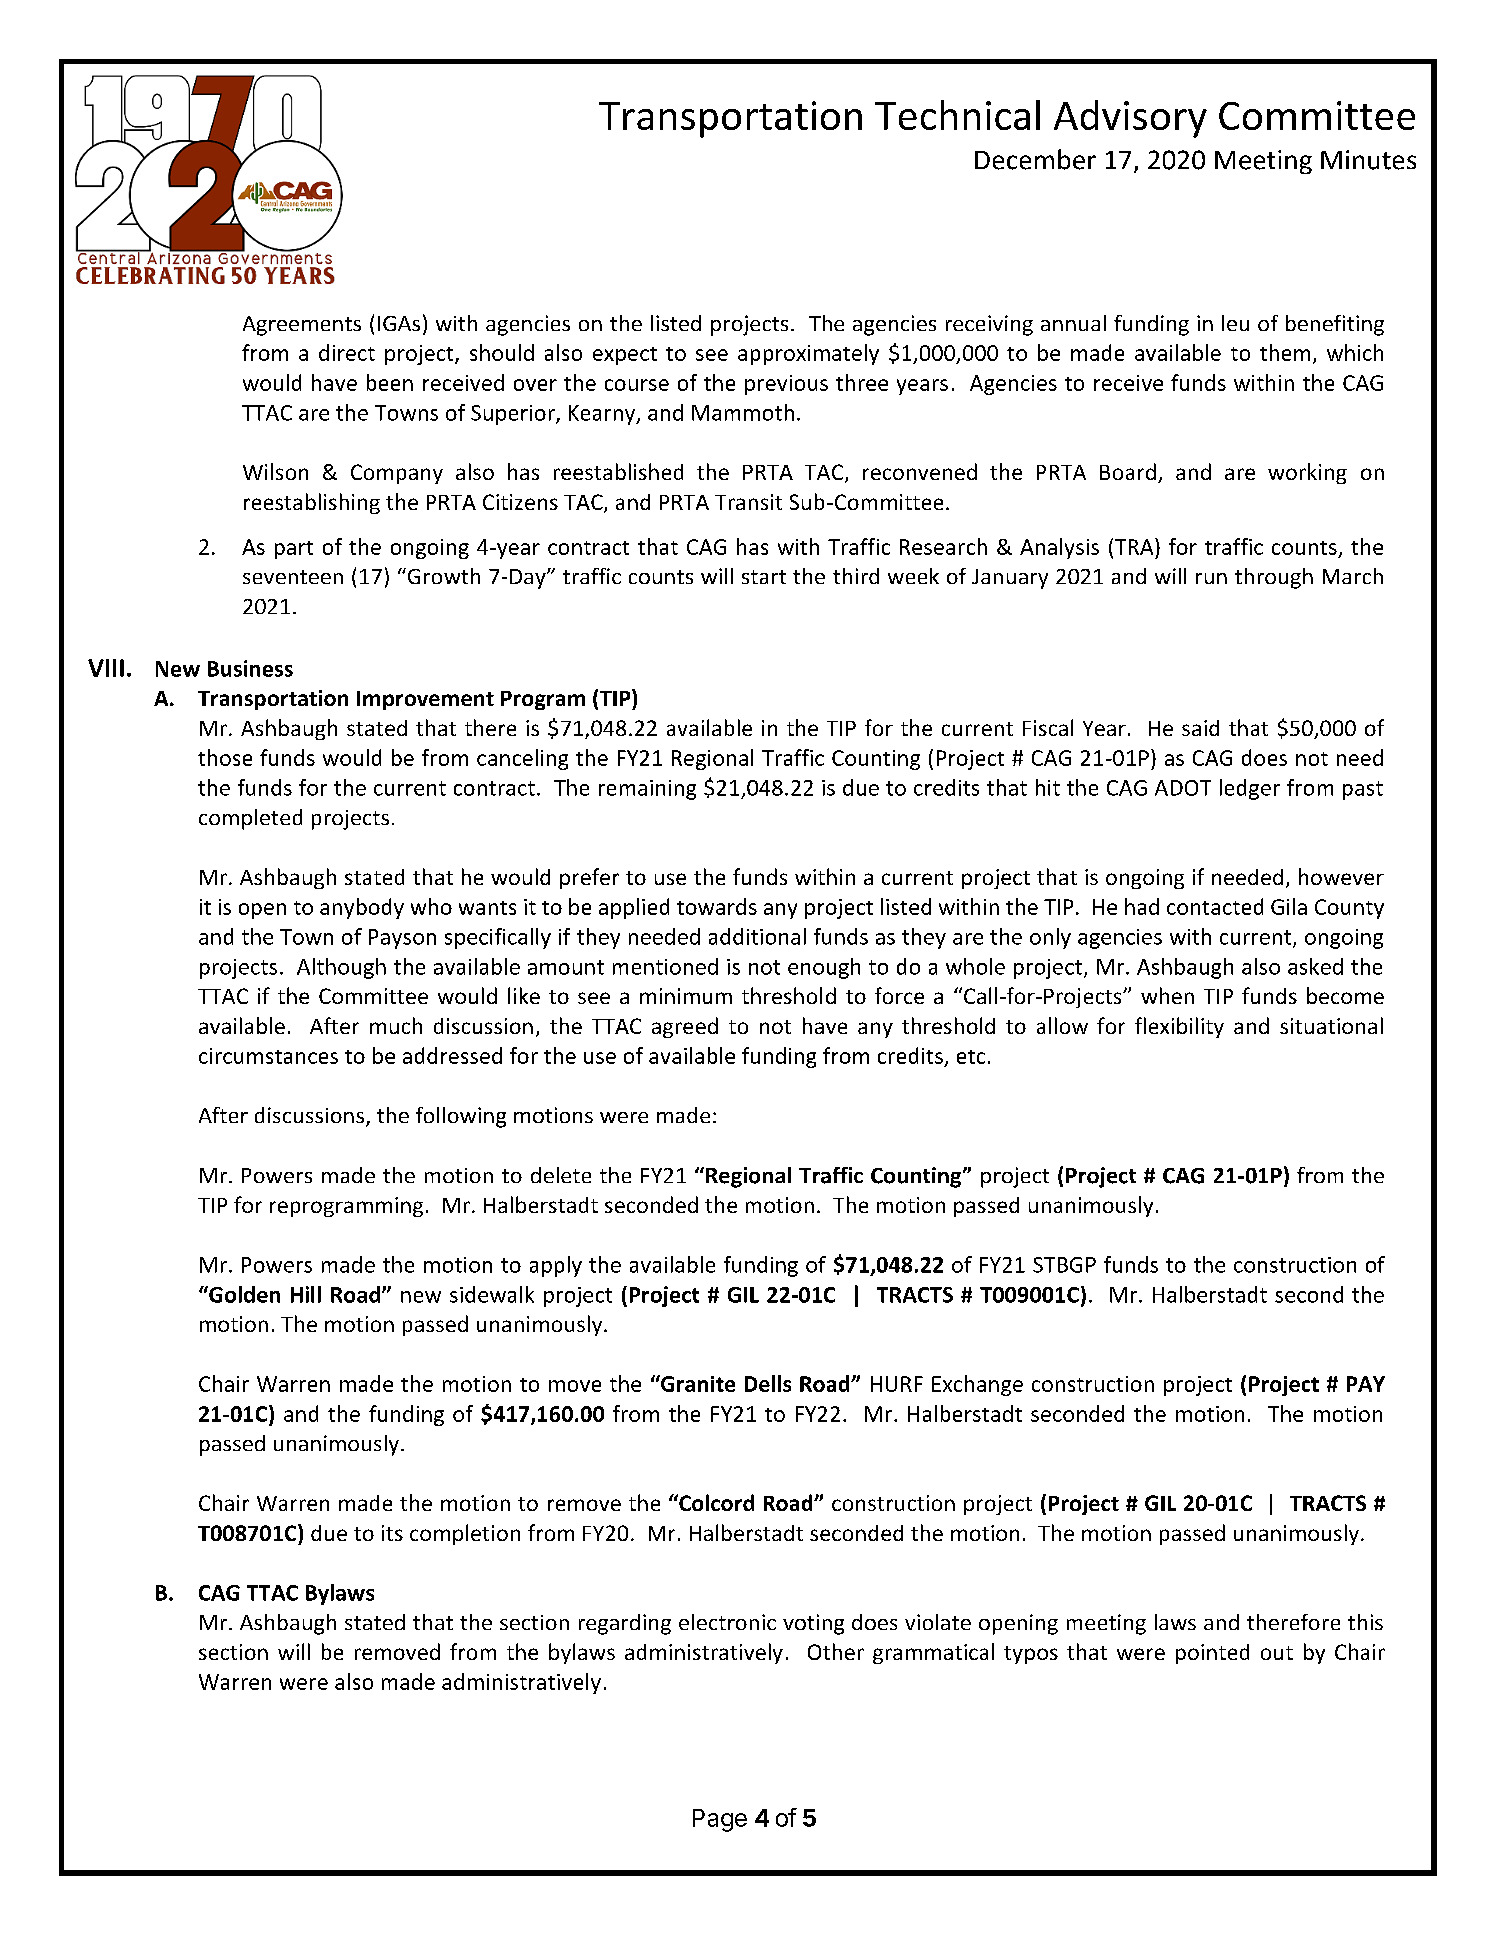 The image size is (1495, 1934). I want to click on Page, so click(720, 1820).
